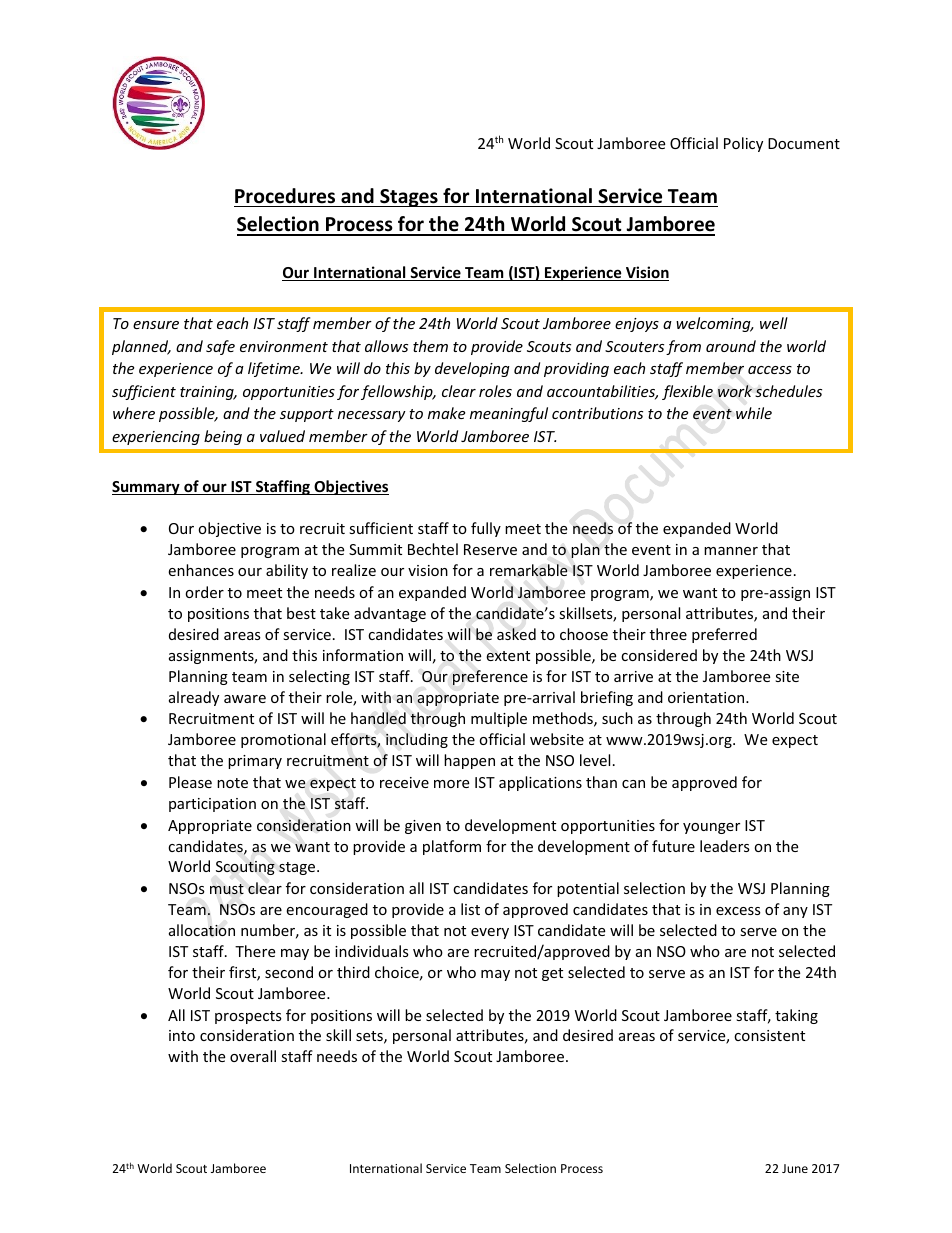 This screenshot has width=952, height=1233. Describe the element at coordinates (452, 847) in the screenshot. I see `platform` at that location.
